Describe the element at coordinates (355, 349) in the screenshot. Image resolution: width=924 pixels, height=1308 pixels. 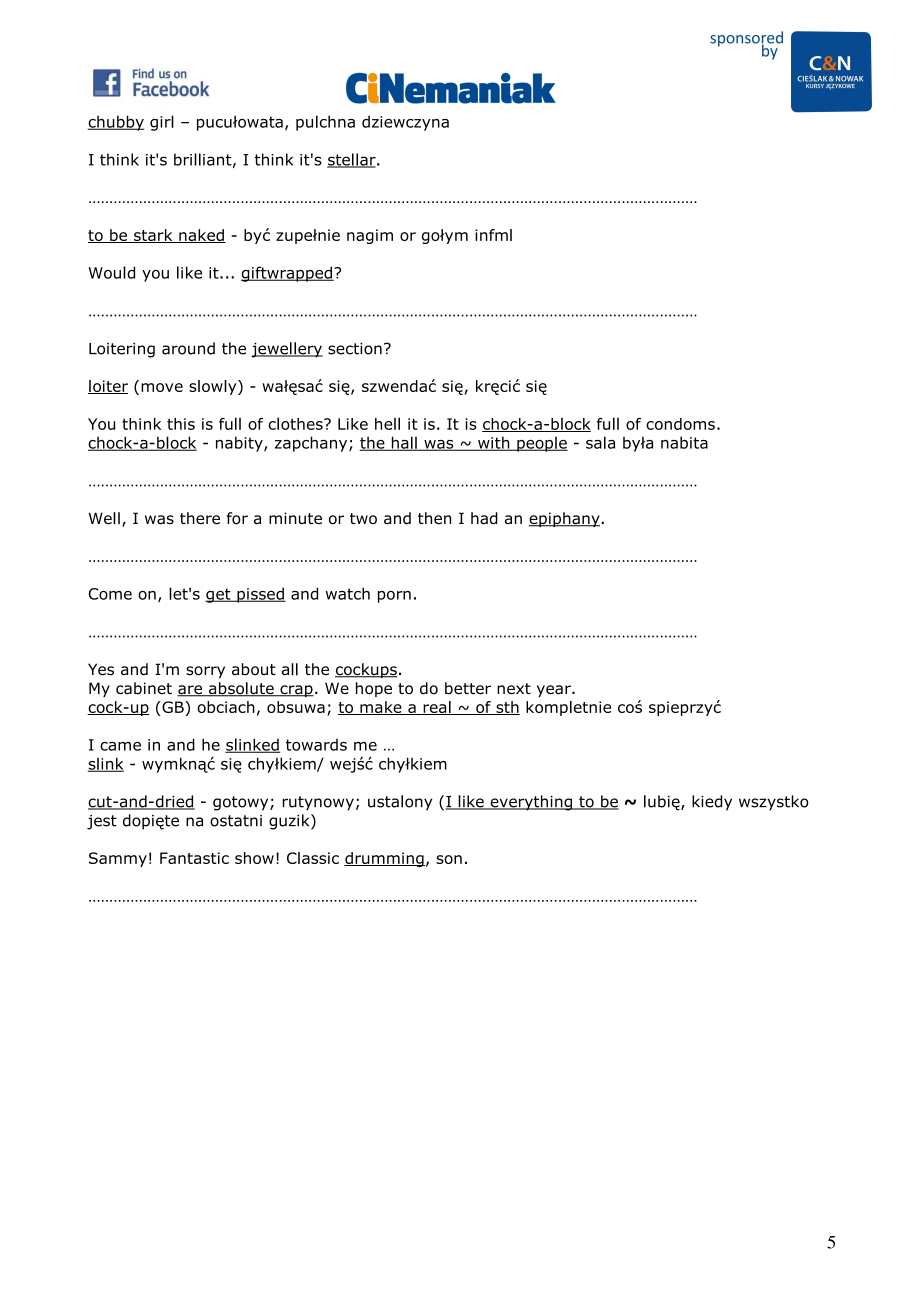
I see `section` at that location.
